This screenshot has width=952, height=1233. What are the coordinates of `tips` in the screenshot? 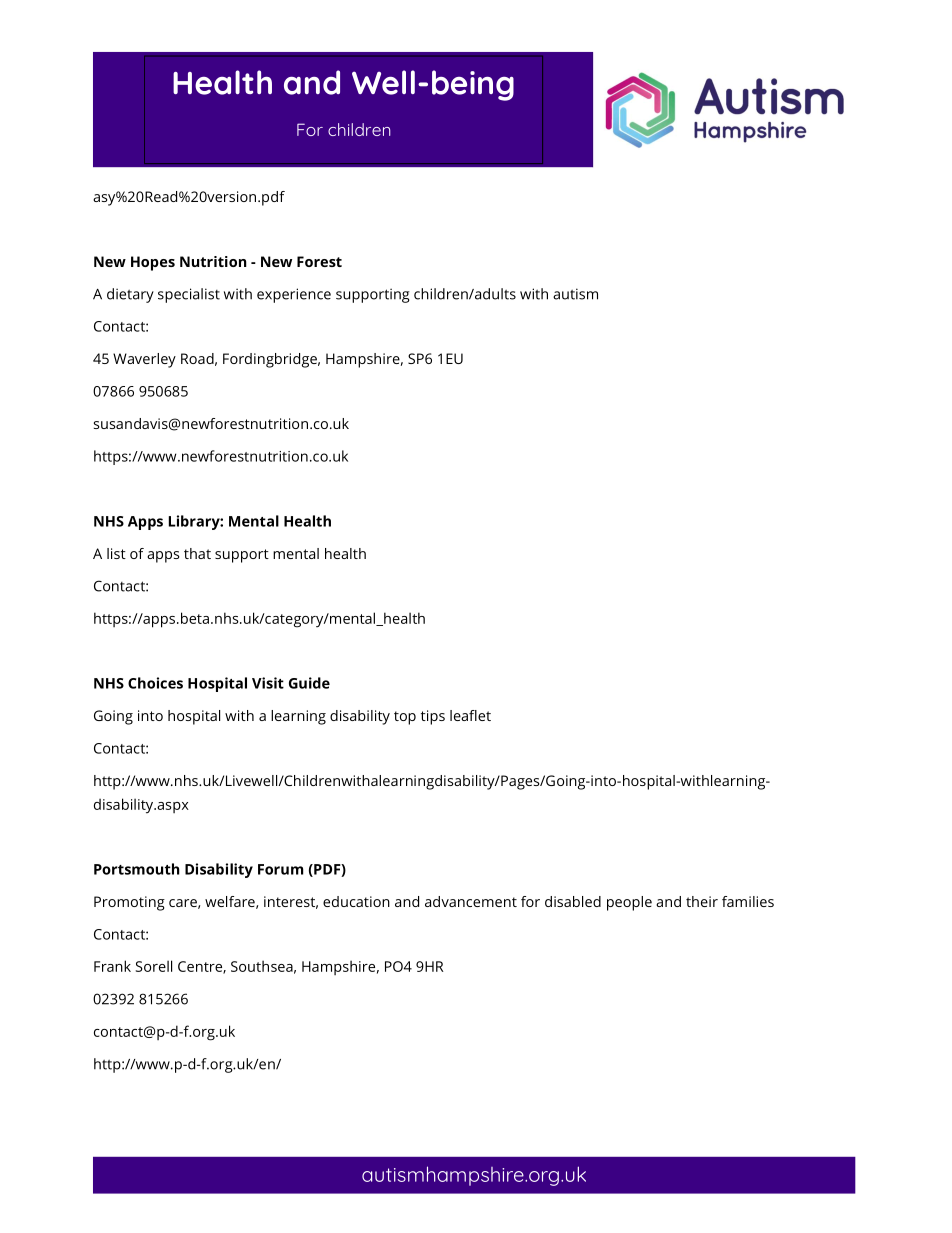 It's located at (433, 717).
